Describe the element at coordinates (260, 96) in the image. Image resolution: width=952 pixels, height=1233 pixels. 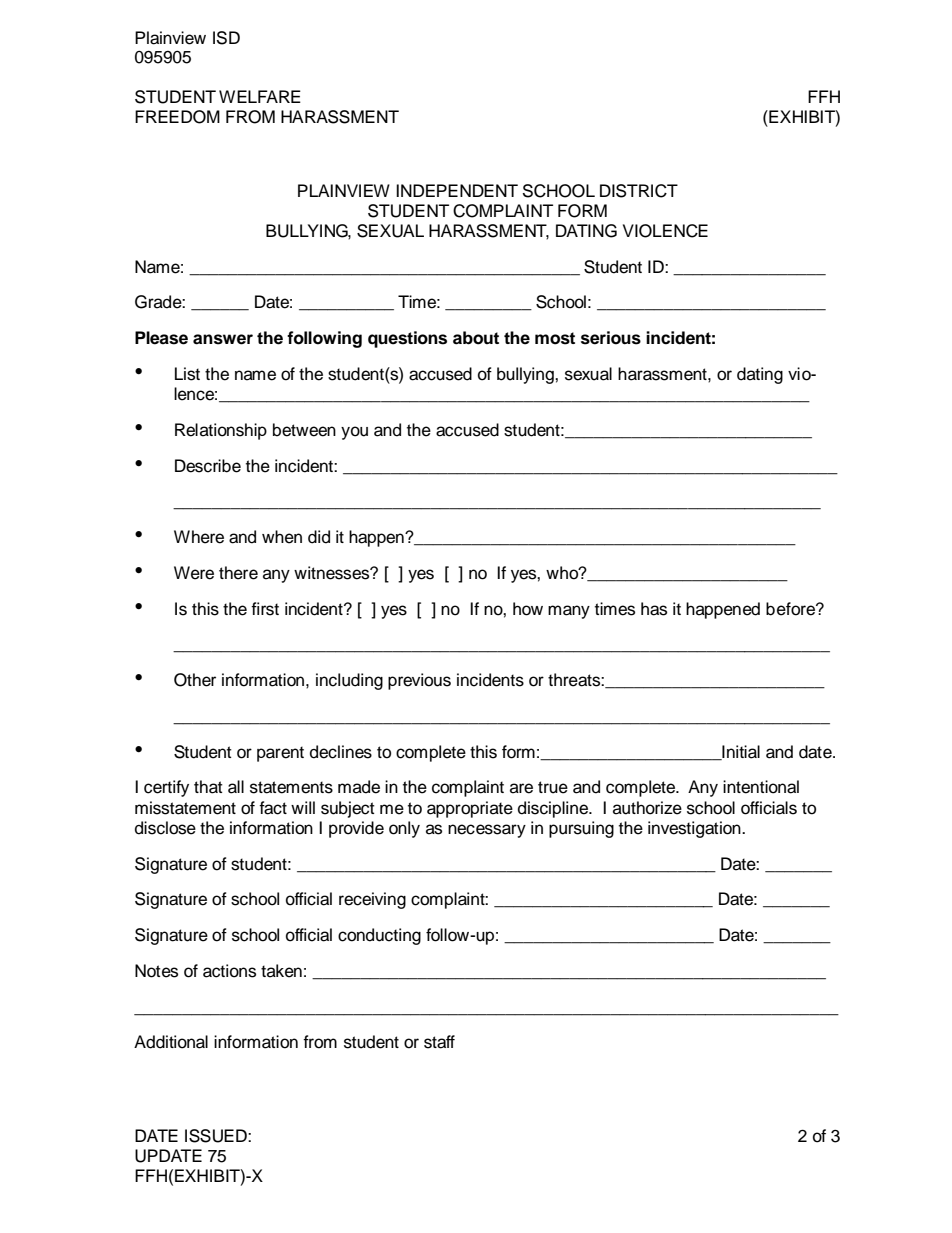
I see `WELFARE` at that location.
